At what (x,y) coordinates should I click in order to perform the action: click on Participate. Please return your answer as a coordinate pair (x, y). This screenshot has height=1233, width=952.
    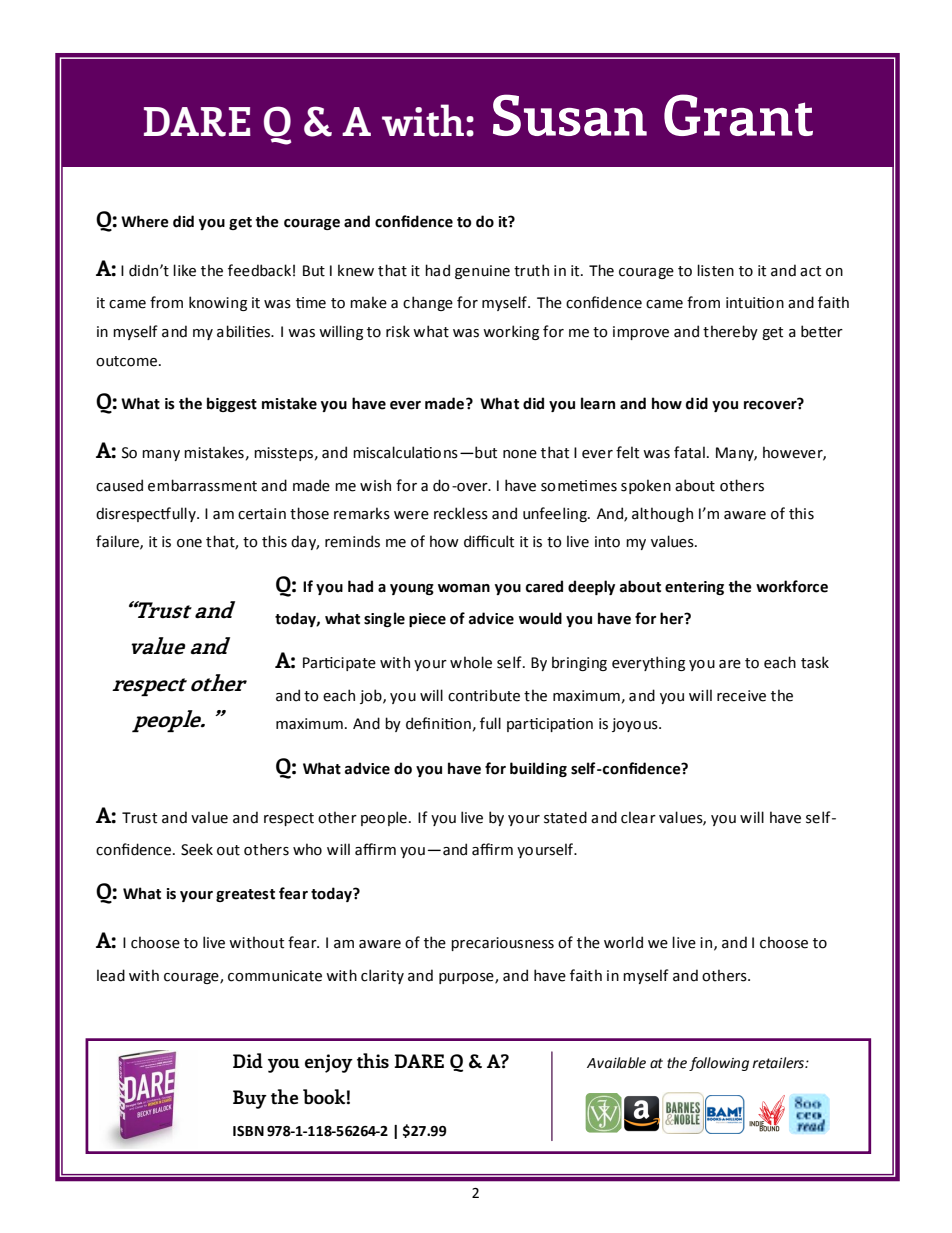
    Looking at the image, I should click on (339, 664).
